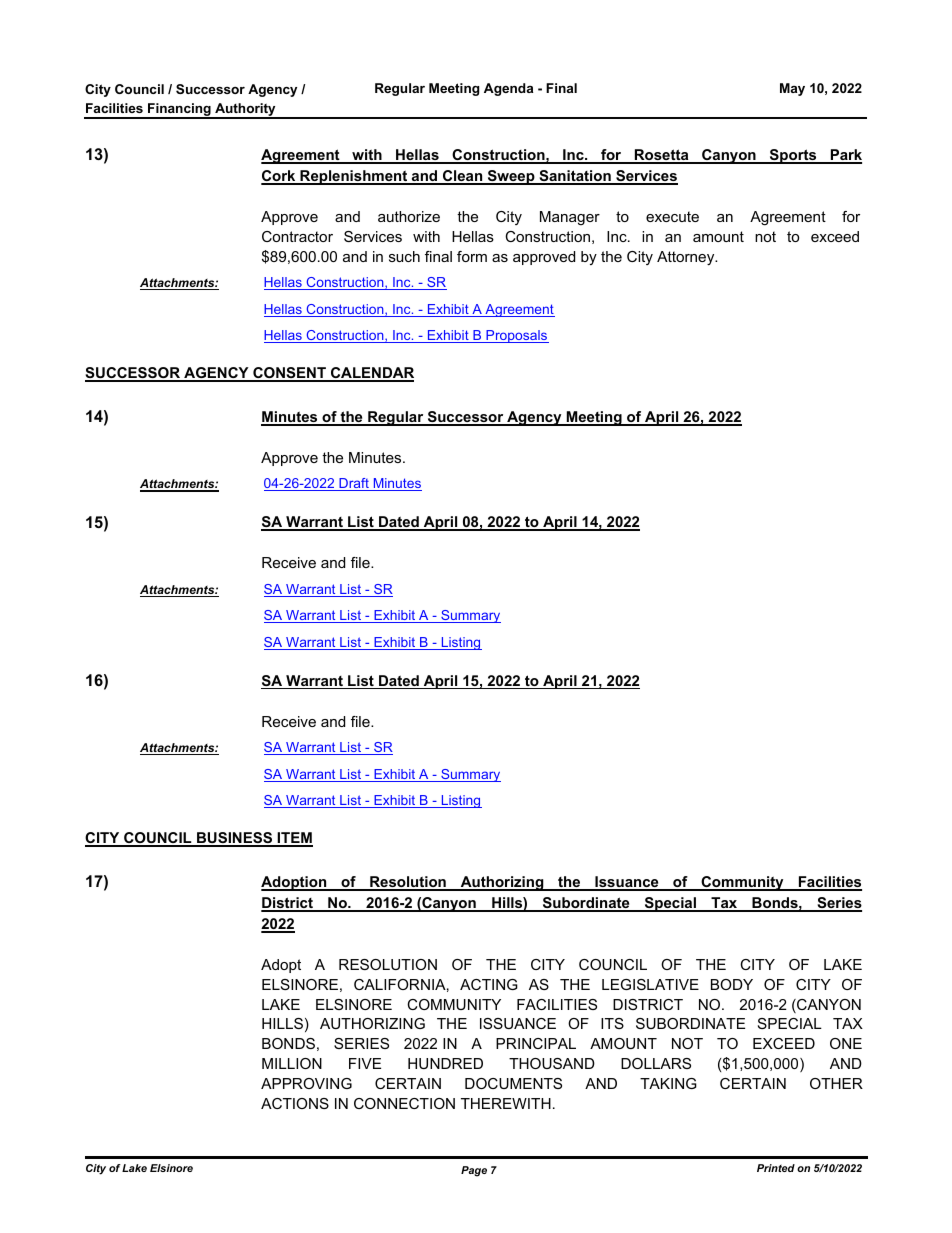 The image size is (952, 1233). What do you see at coordinates (650, 984) in the image?
I see `LEGISLATIVE` at bounding box center [650, 984].
